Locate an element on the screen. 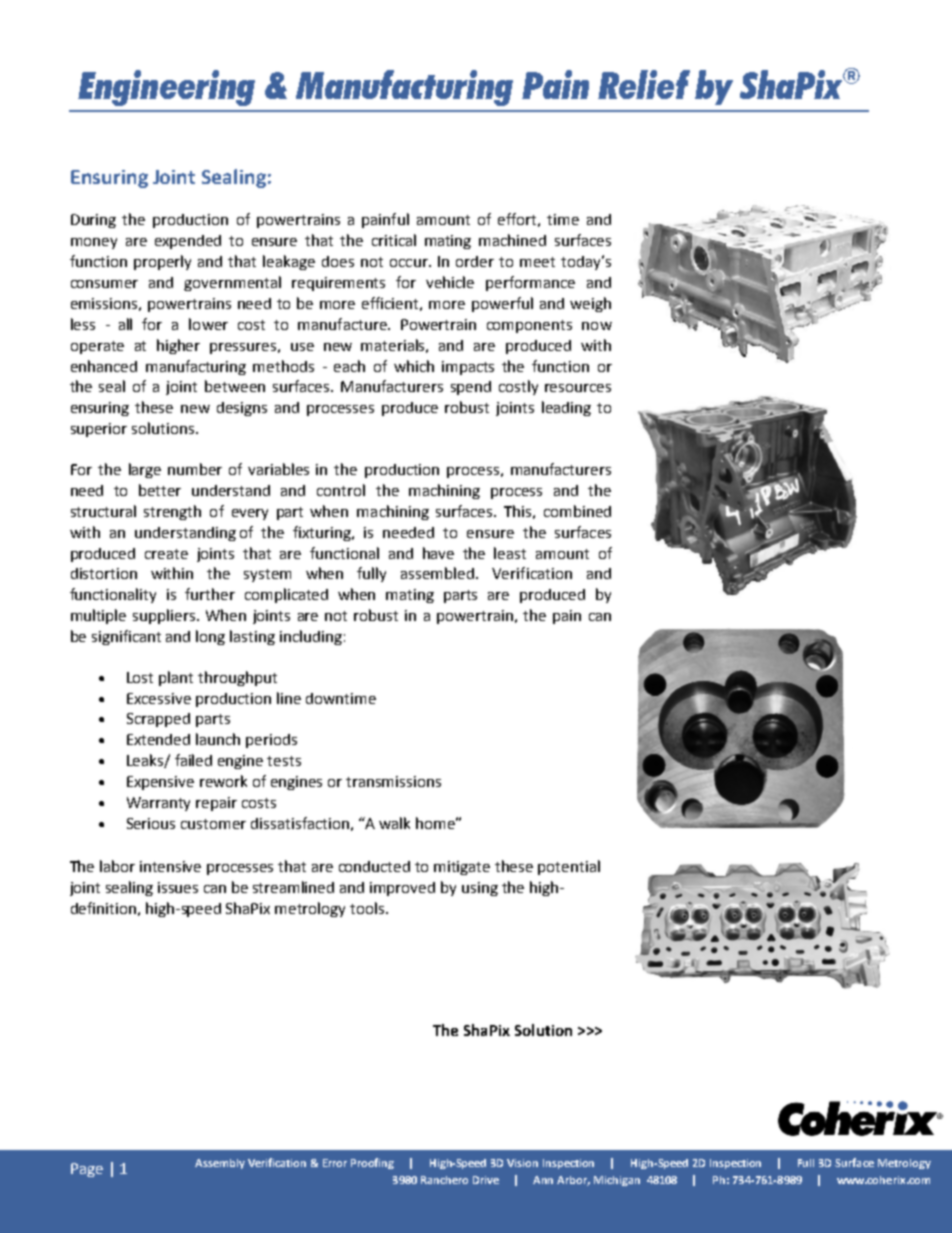 The image size is (952, 1233). potential is located at coordinates (569, 867).
